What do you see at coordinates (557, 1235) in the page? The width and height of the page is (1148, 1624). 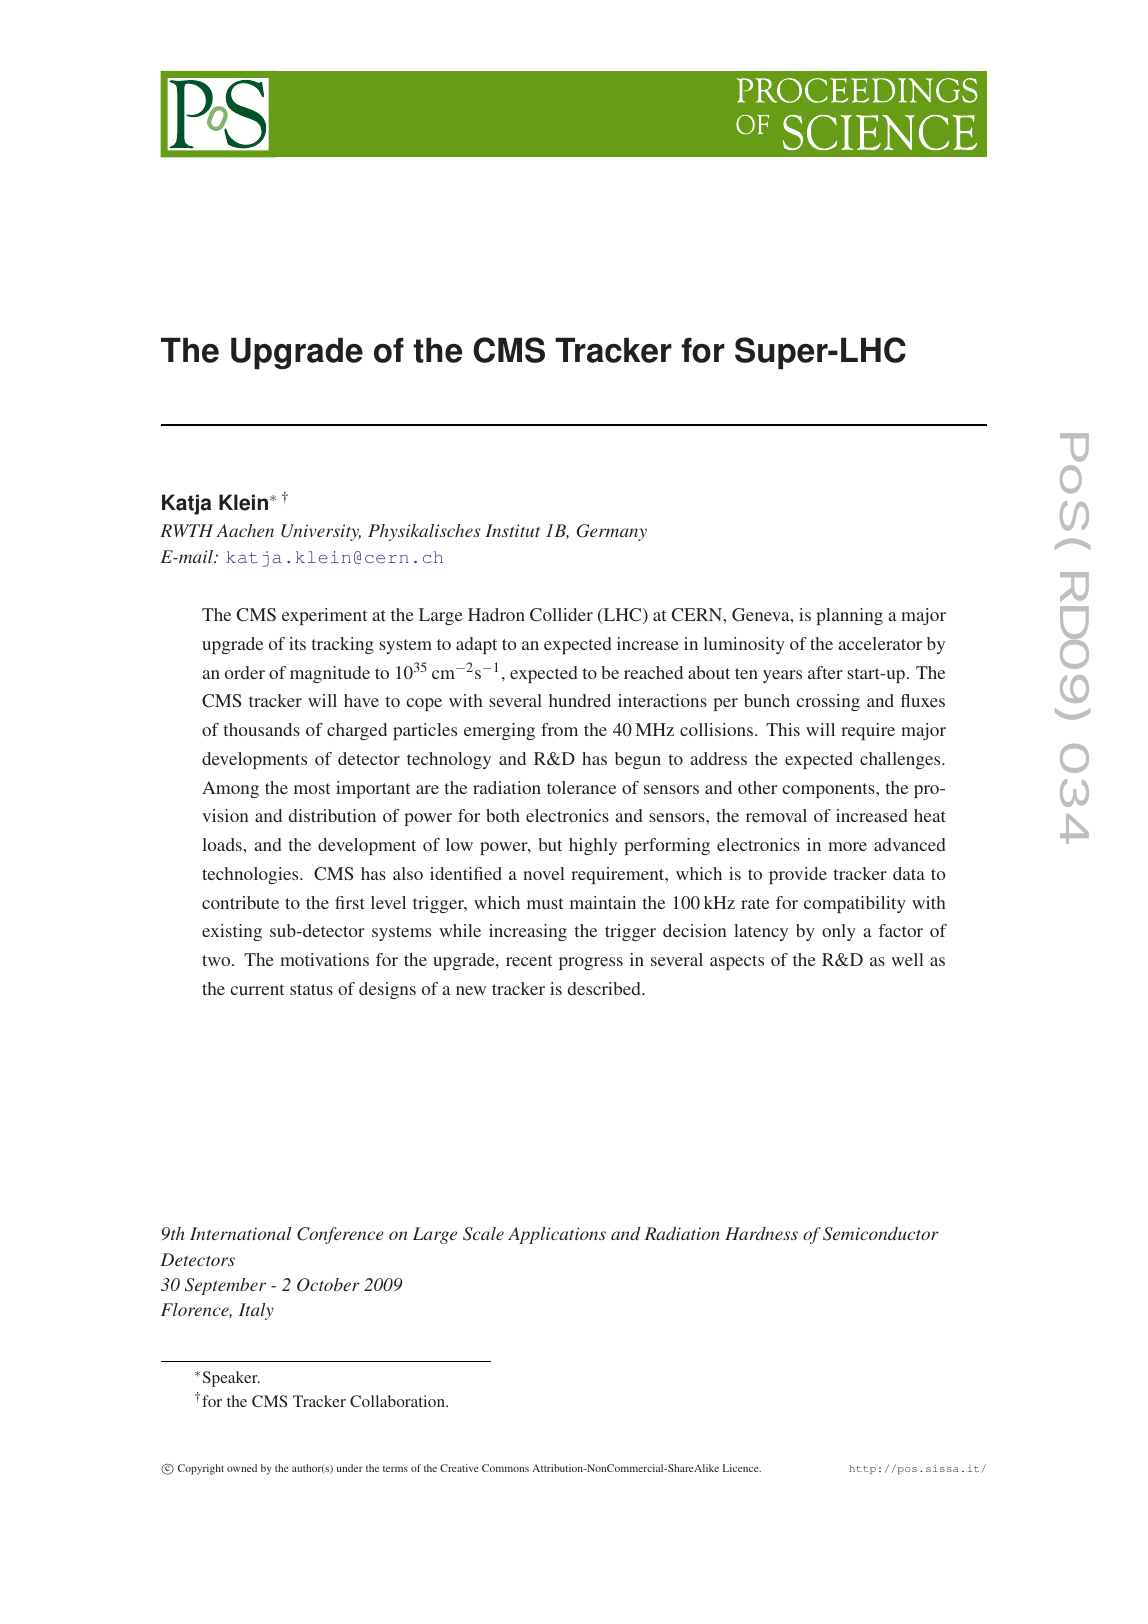 I see `Applications` at bounding box center [557, 1235].
